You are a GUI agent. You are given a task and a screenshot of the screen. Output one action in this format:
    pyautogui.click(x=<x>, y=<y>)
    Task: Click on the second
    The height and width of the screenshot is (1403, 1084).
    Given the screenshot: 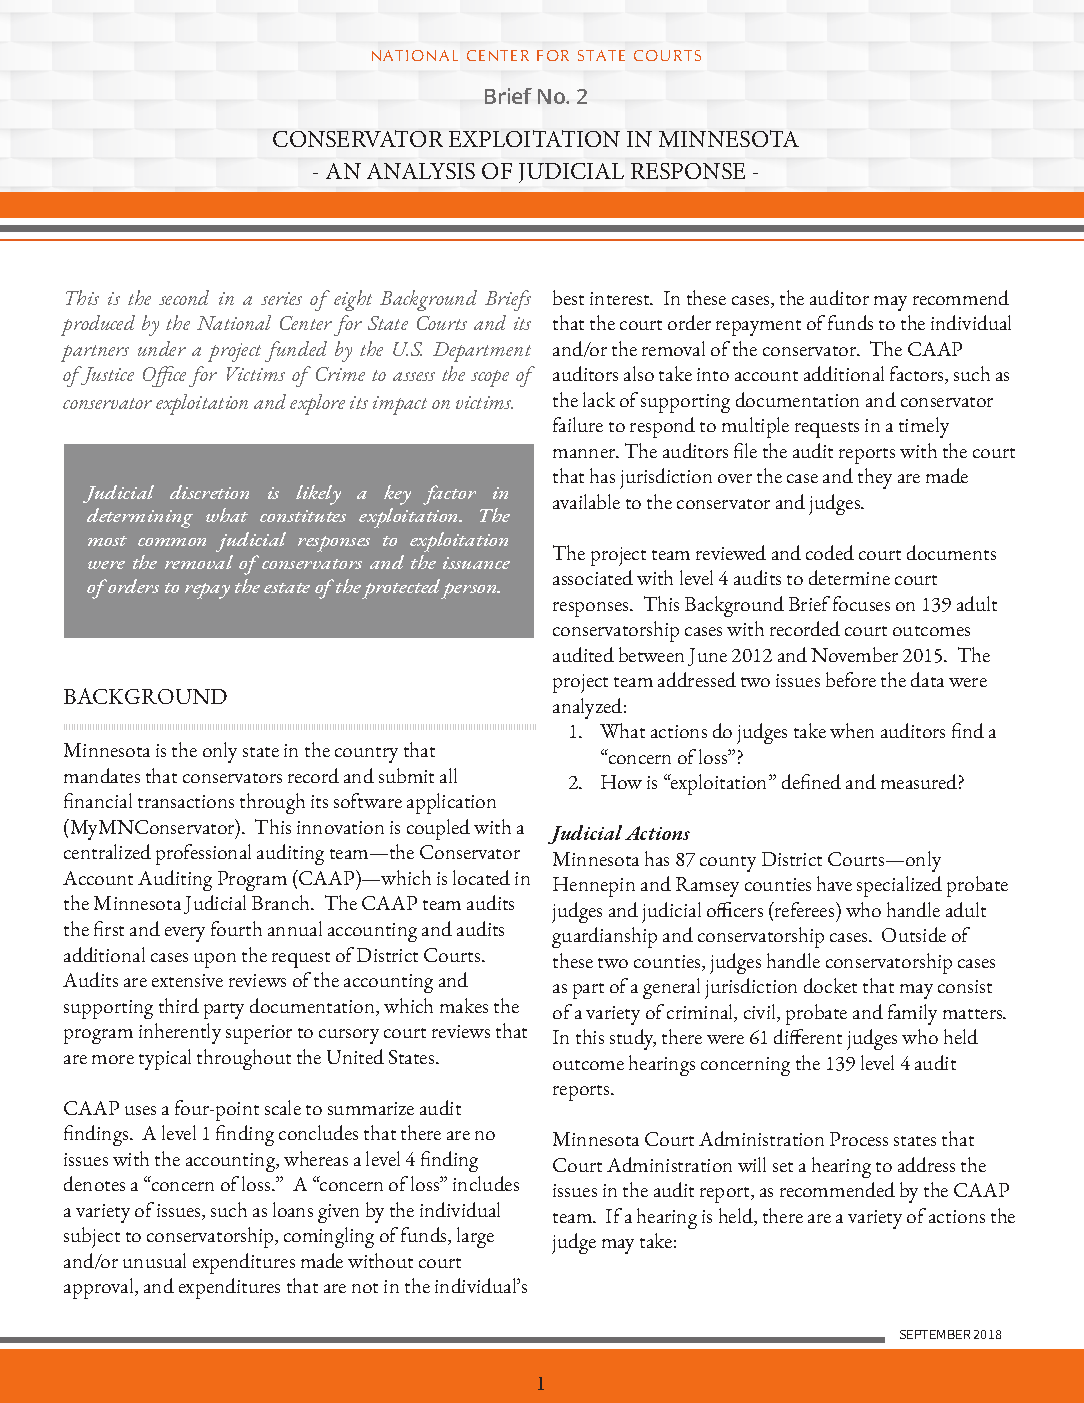 What is the action you would take?
    pyautogui.click(x=184, y=297)
